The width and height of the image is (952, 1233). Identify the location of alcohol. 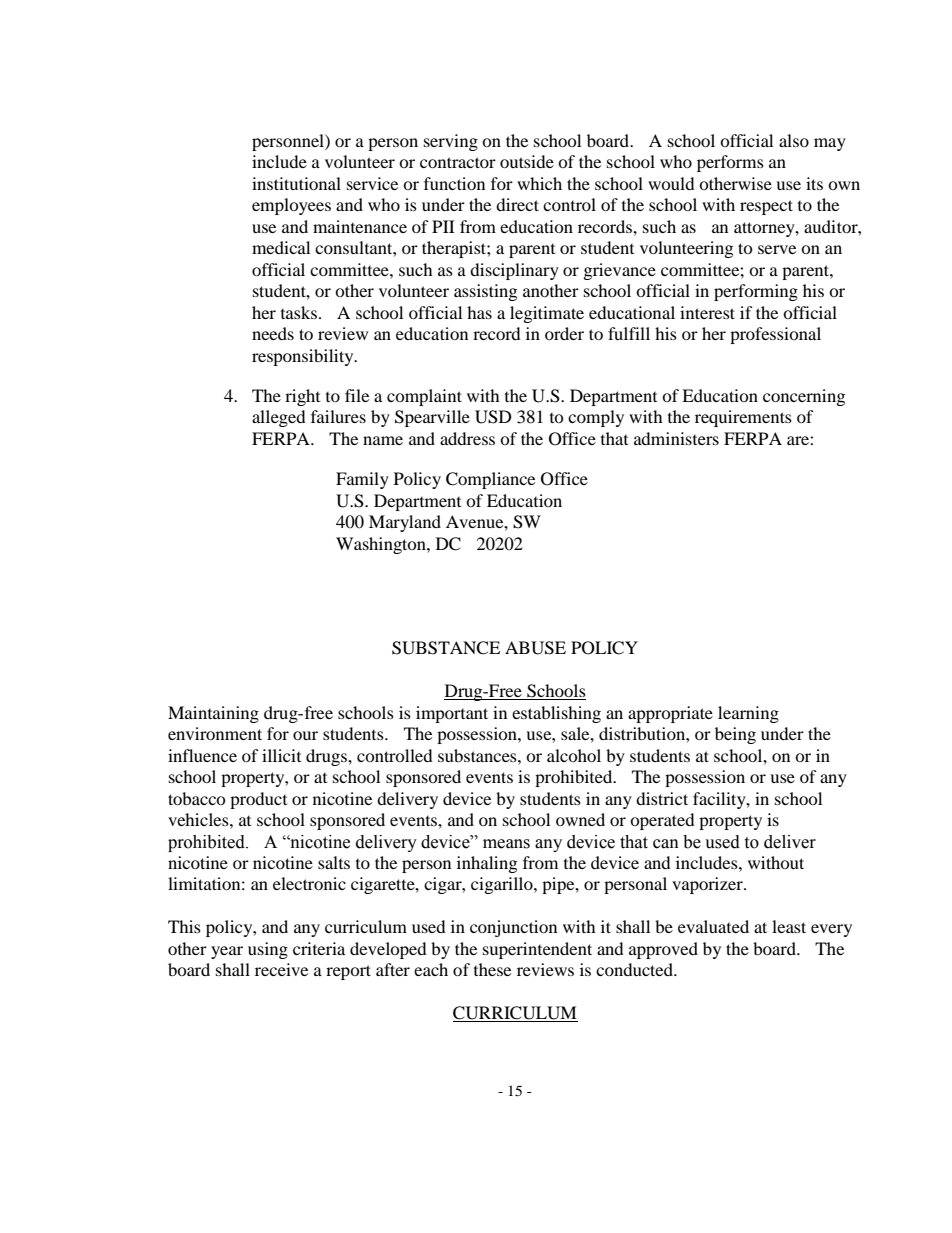
(574, 755).
